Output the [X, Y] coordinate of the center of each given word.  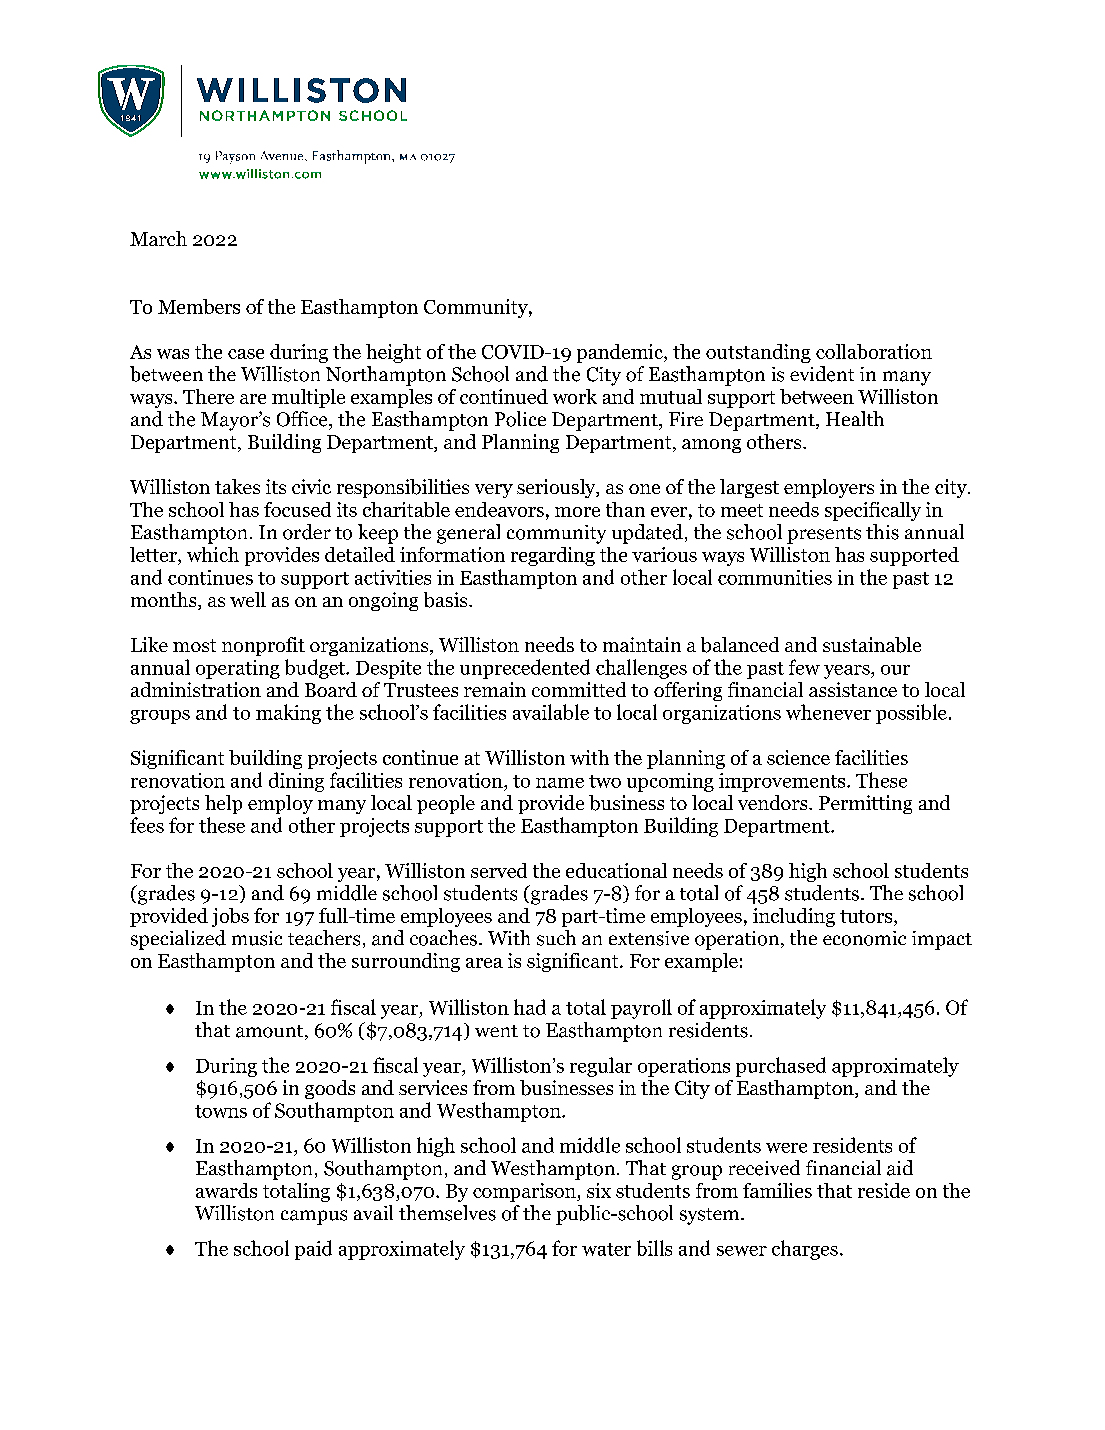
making [288, 714]
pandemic [621, 353]
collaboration [874, 351]
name [560, 783]
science [798, 757]
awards [226, 1190]
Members [199, 306]
